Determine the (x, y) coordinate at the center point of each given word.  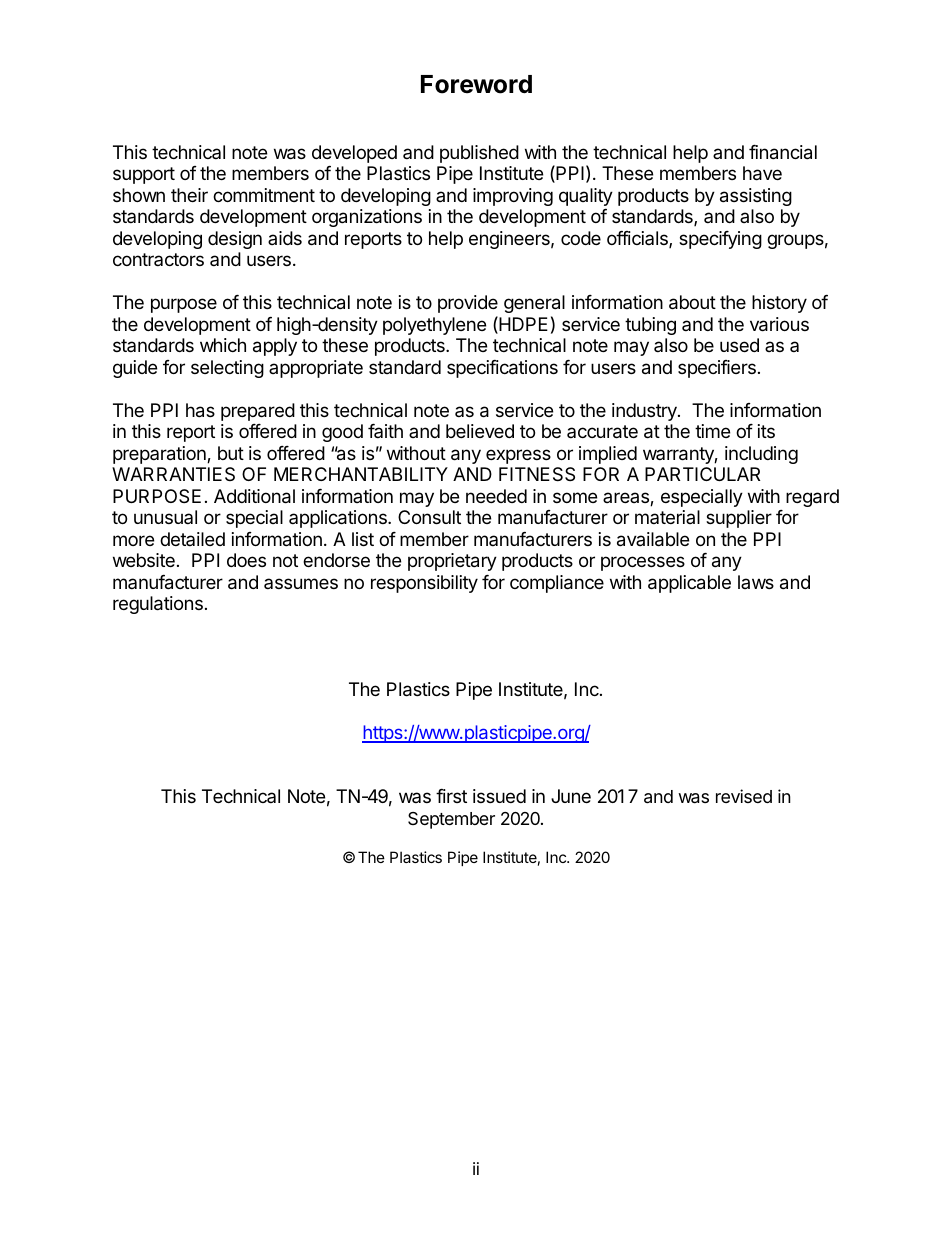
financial (783, 152)
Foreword (476, 84)
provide (468, 304)
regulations (158, 605)
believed (480, 431)
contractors (158, 259)
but (231, 453)
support (144, 175)
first (451, 796)
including (761, 455)
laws (756, 582)
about (692, 302)
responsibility (424, 584)
